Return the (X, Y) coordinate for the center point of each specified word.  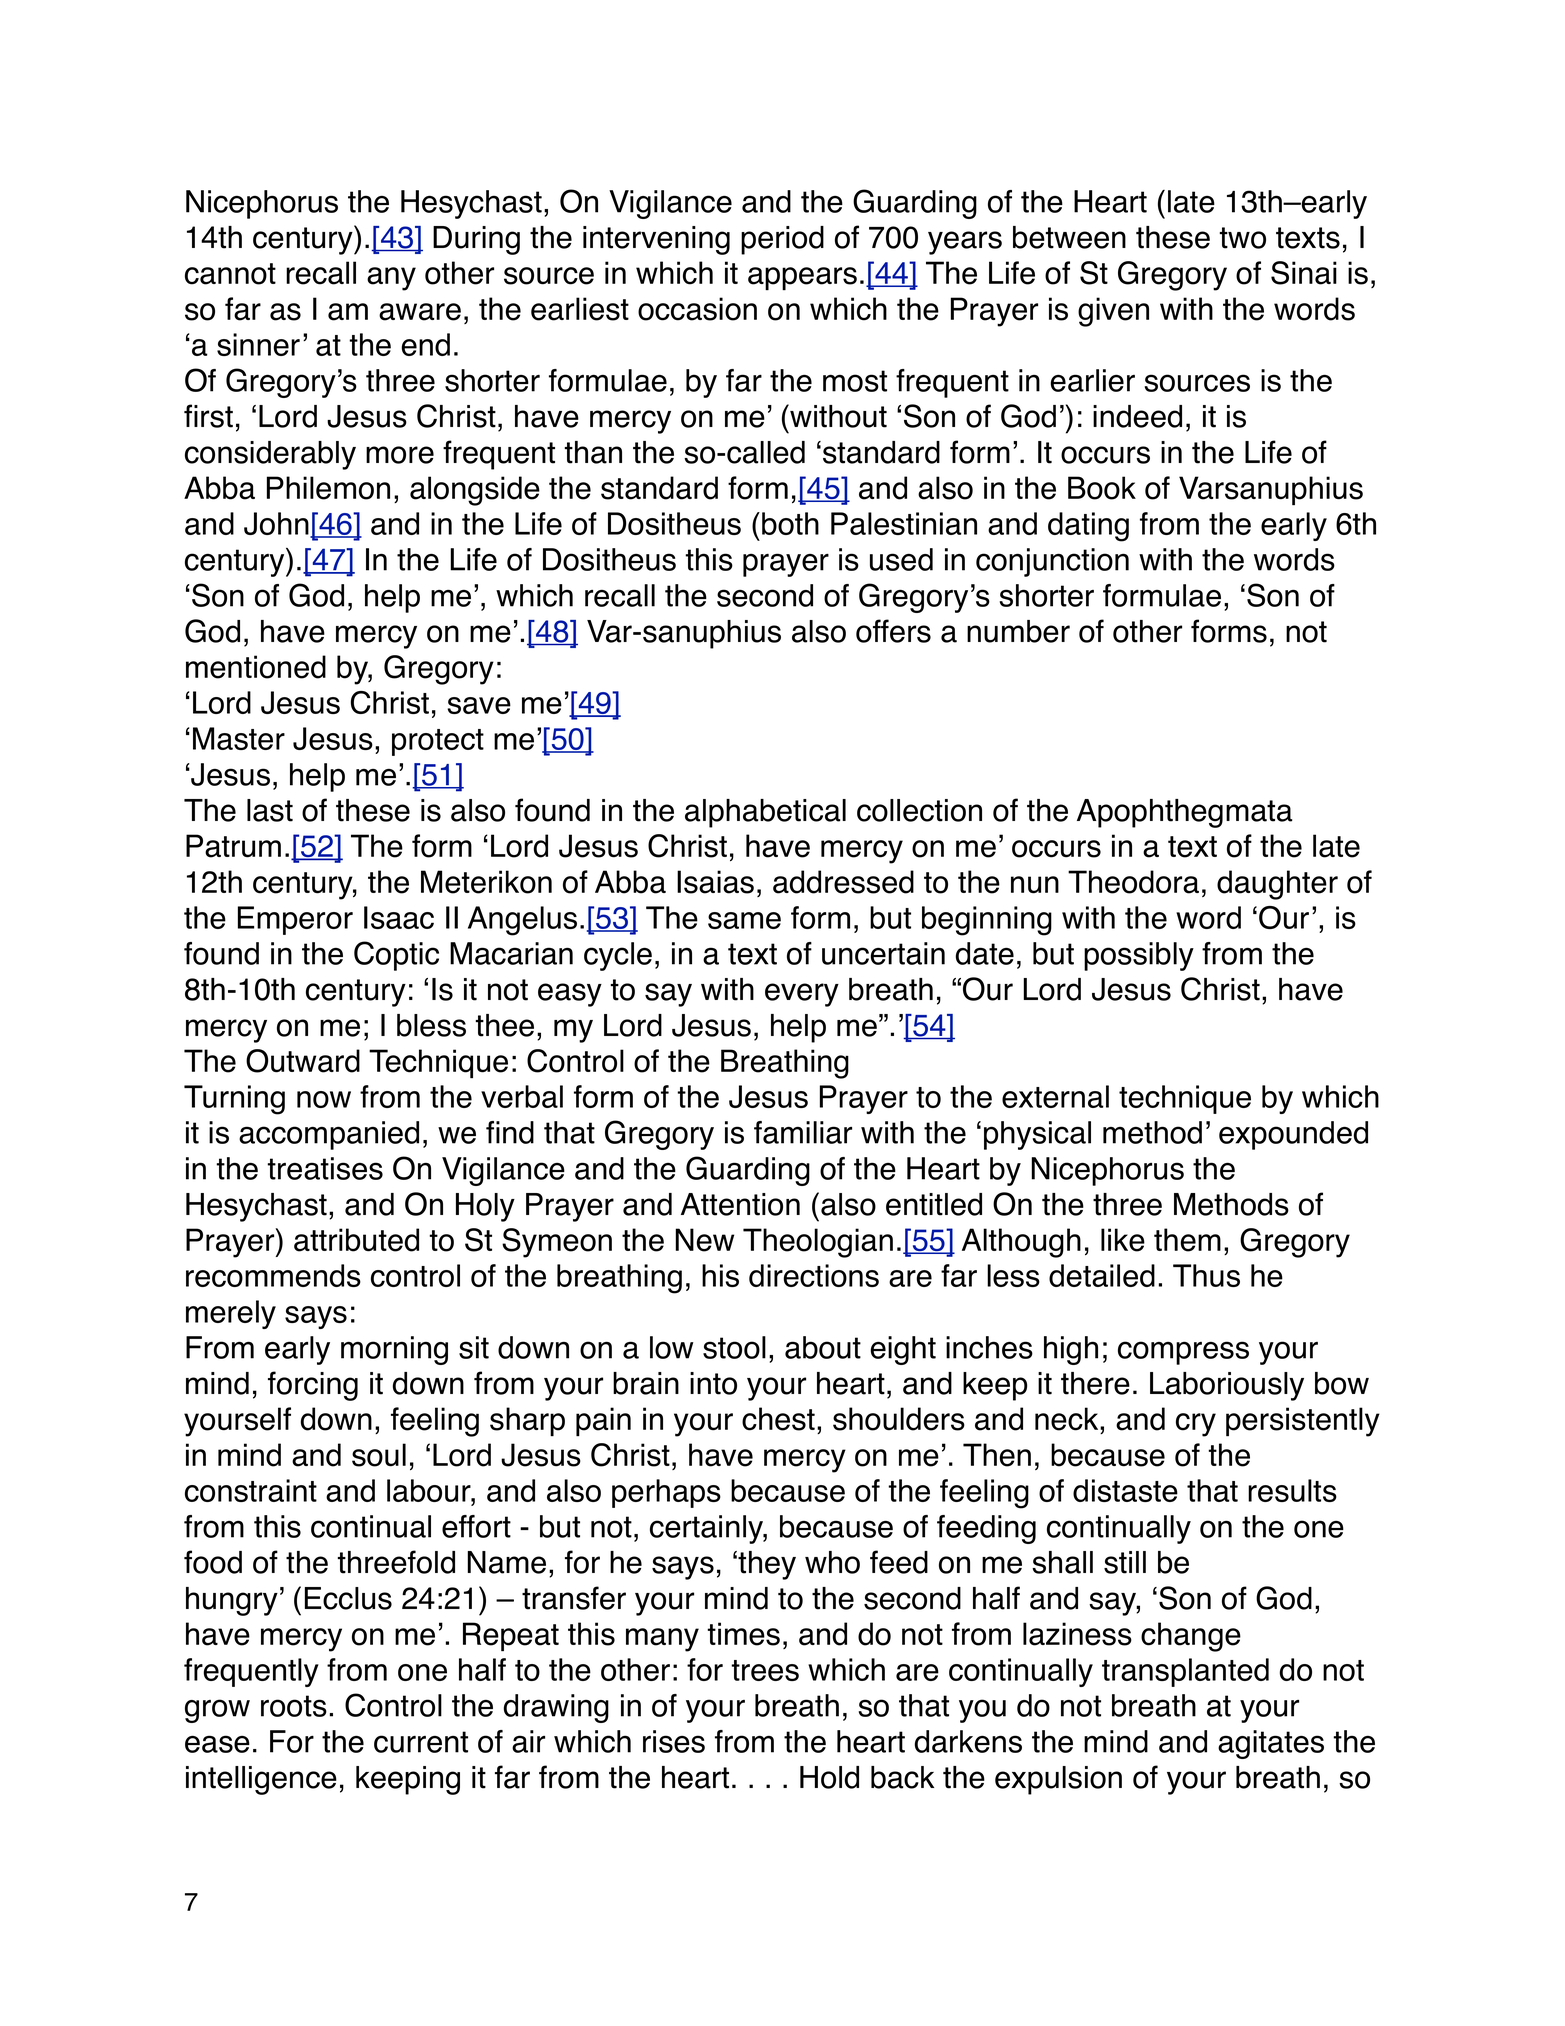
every (802, 995)
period (782, 240)
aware (420, 312)
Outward (303, 1061)
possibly (1139, 956)
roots (294, 1706)
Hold (829, 1777)
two (1243, 238)
